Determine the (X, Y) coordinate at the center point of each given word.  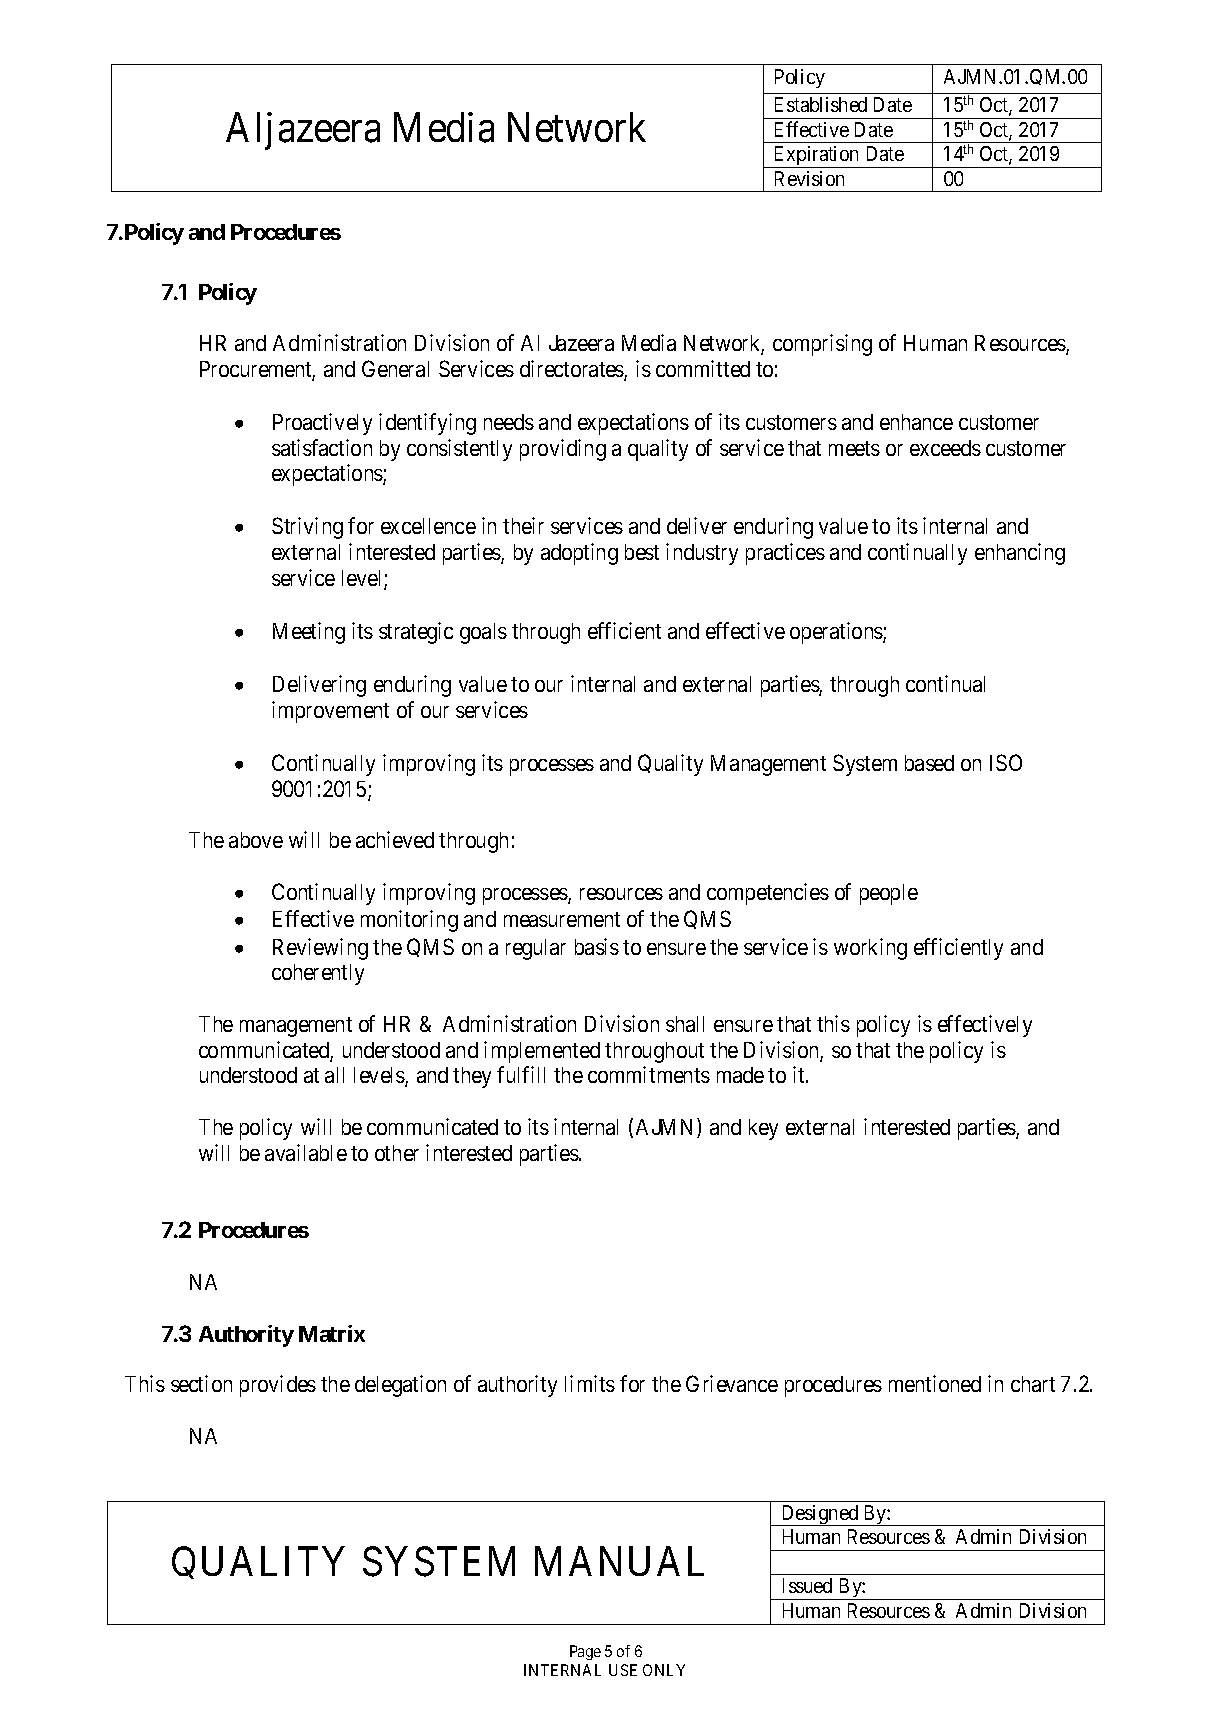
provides (278, 1386)
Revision (809, 178)
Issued (807, 1585)
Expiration (817, 157)
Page (585, 1652)
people (889, 894)
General (395, 368)
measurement (562, 919)
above (256, 840)
